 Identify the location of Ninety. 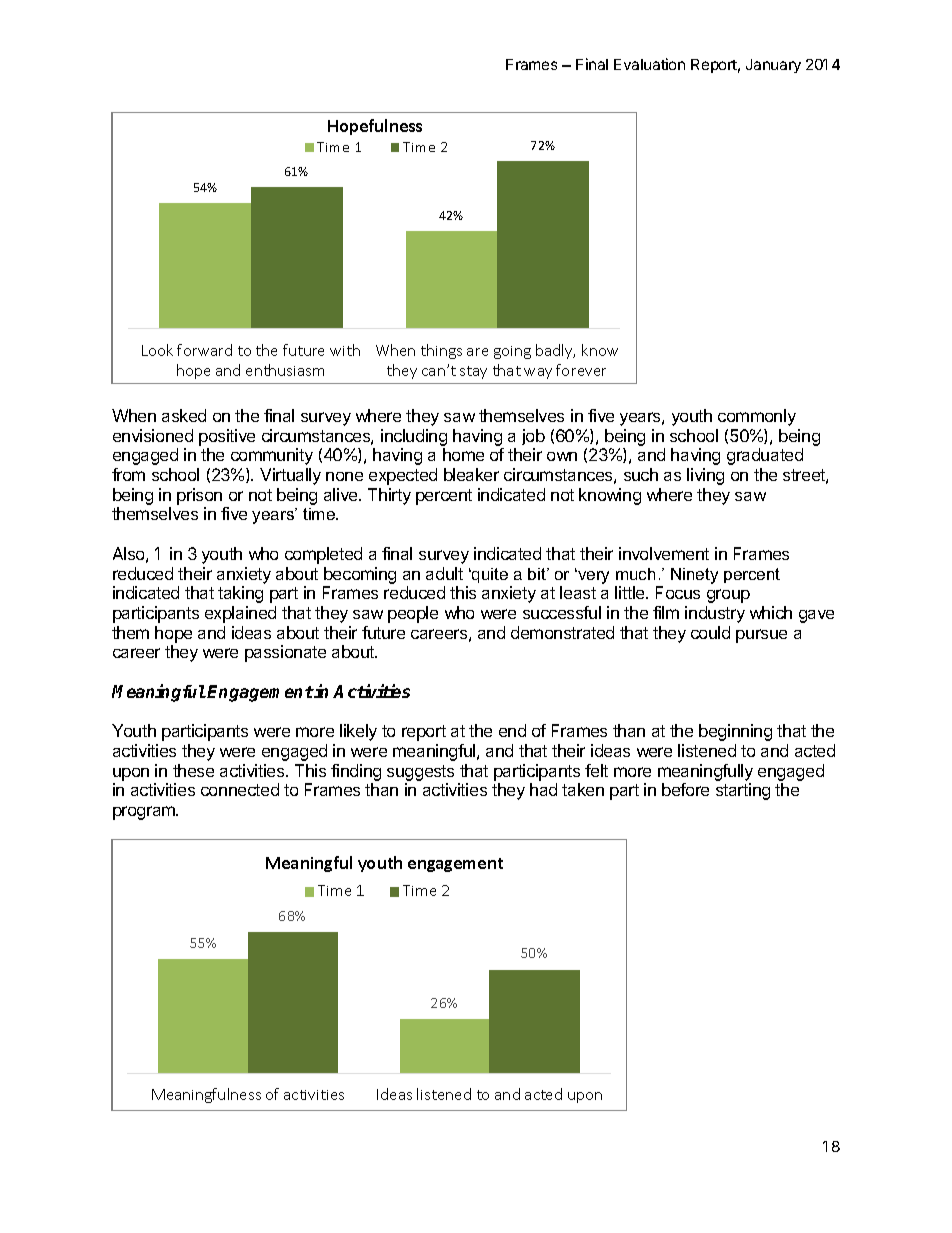
(694, 576).
